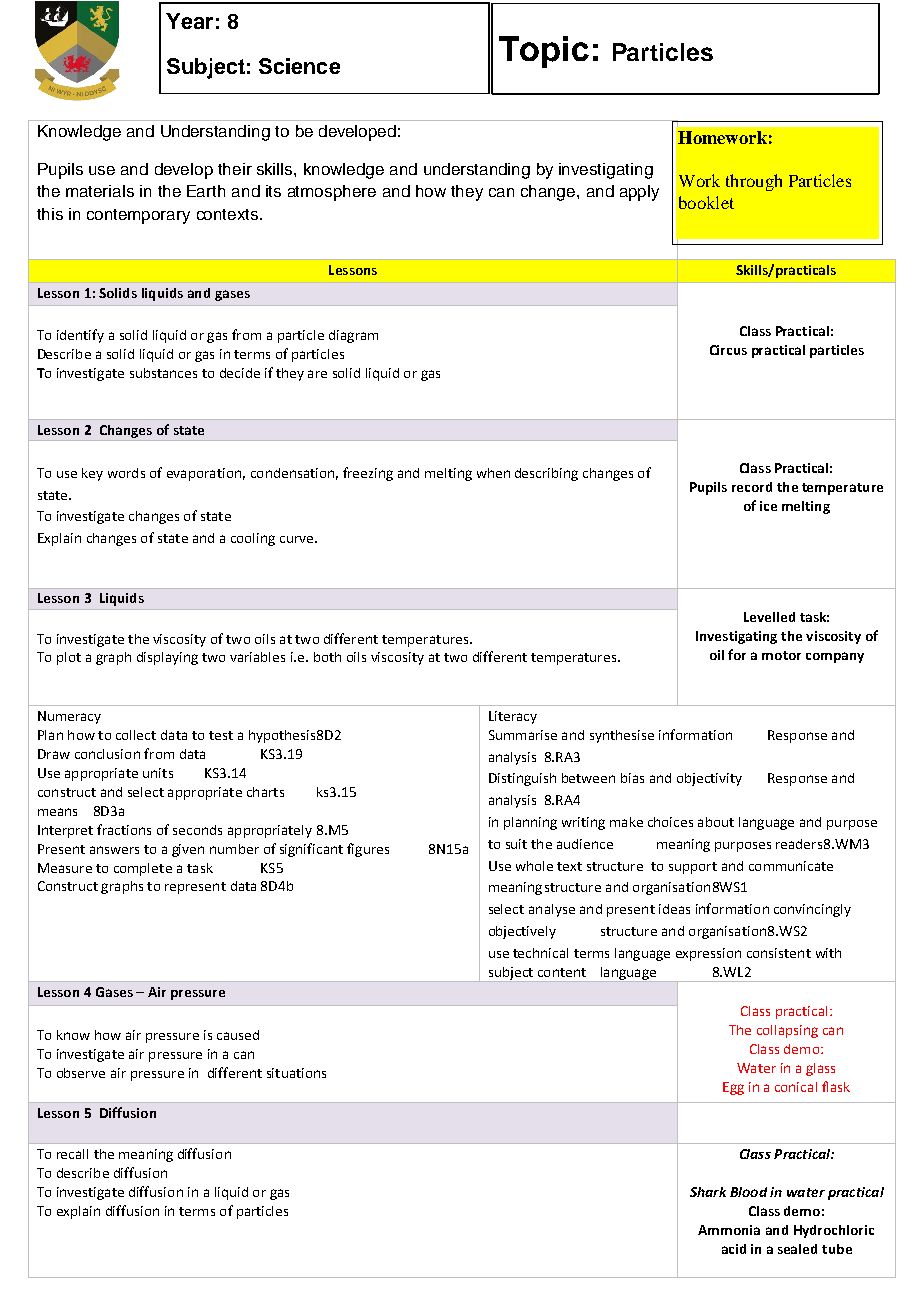 Image resolution: width=924 pixels, height=1309 pixels. Describe the element at coordinates (769, 617) in the screenshot. I see `Levelled` at that location.
